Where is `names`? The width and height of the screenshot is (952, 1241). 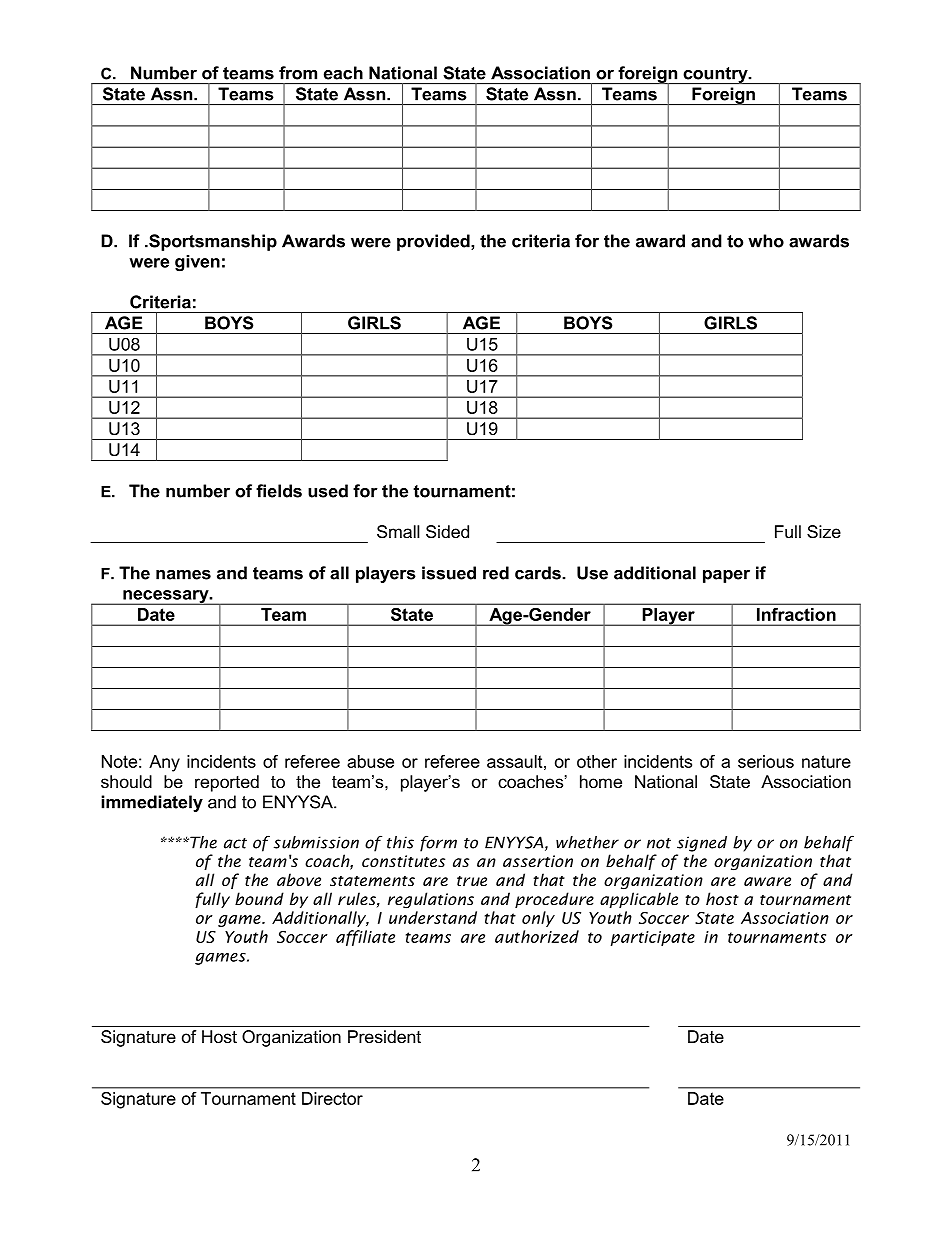
names is located at coordinates (183, 575).
